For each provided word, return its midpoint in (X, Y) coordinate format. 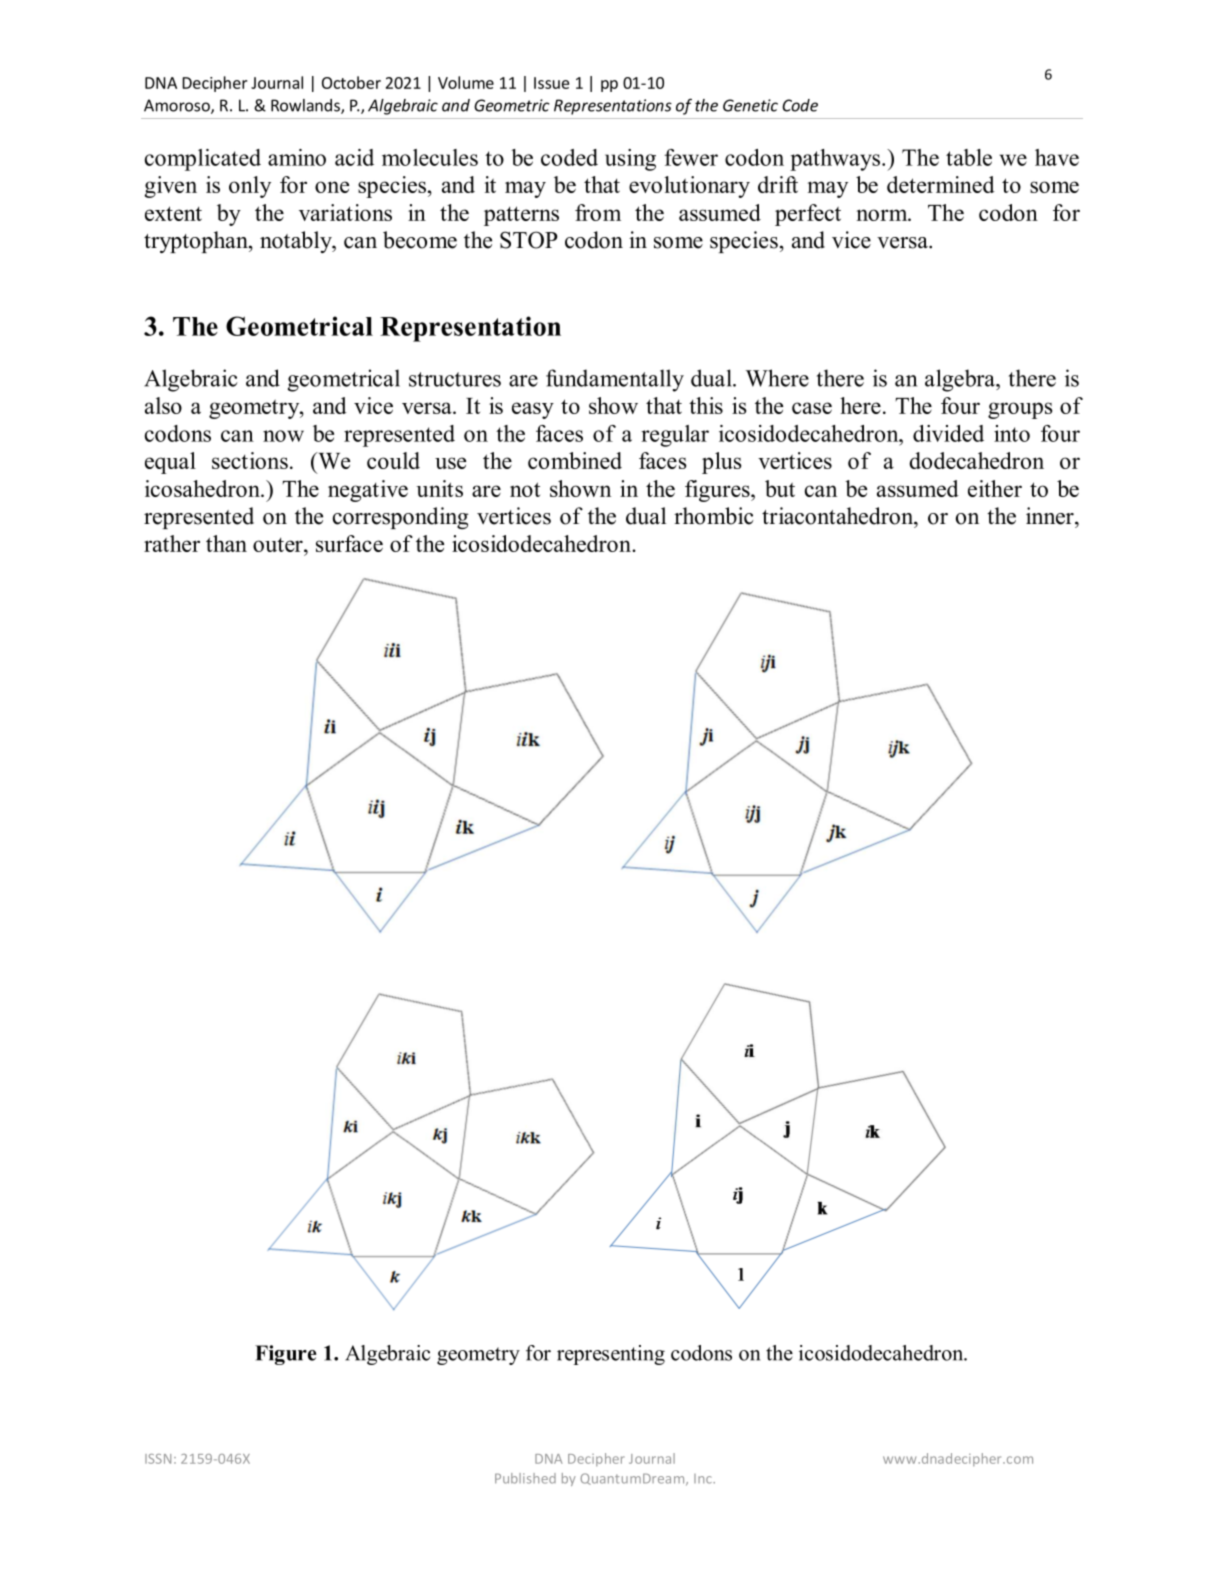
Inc (704, 1479)
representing (611, 1355)
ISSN (158, 1459)
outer (279, 545)
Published (525, 1478)
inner (1051, 516)
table (969, 157)
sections (250, 460)
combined (575, 460)
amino (297, 157)
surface (349, 543)
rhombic (714, 516)
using (630, 160)
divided (948, 433)
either (995, 488)
